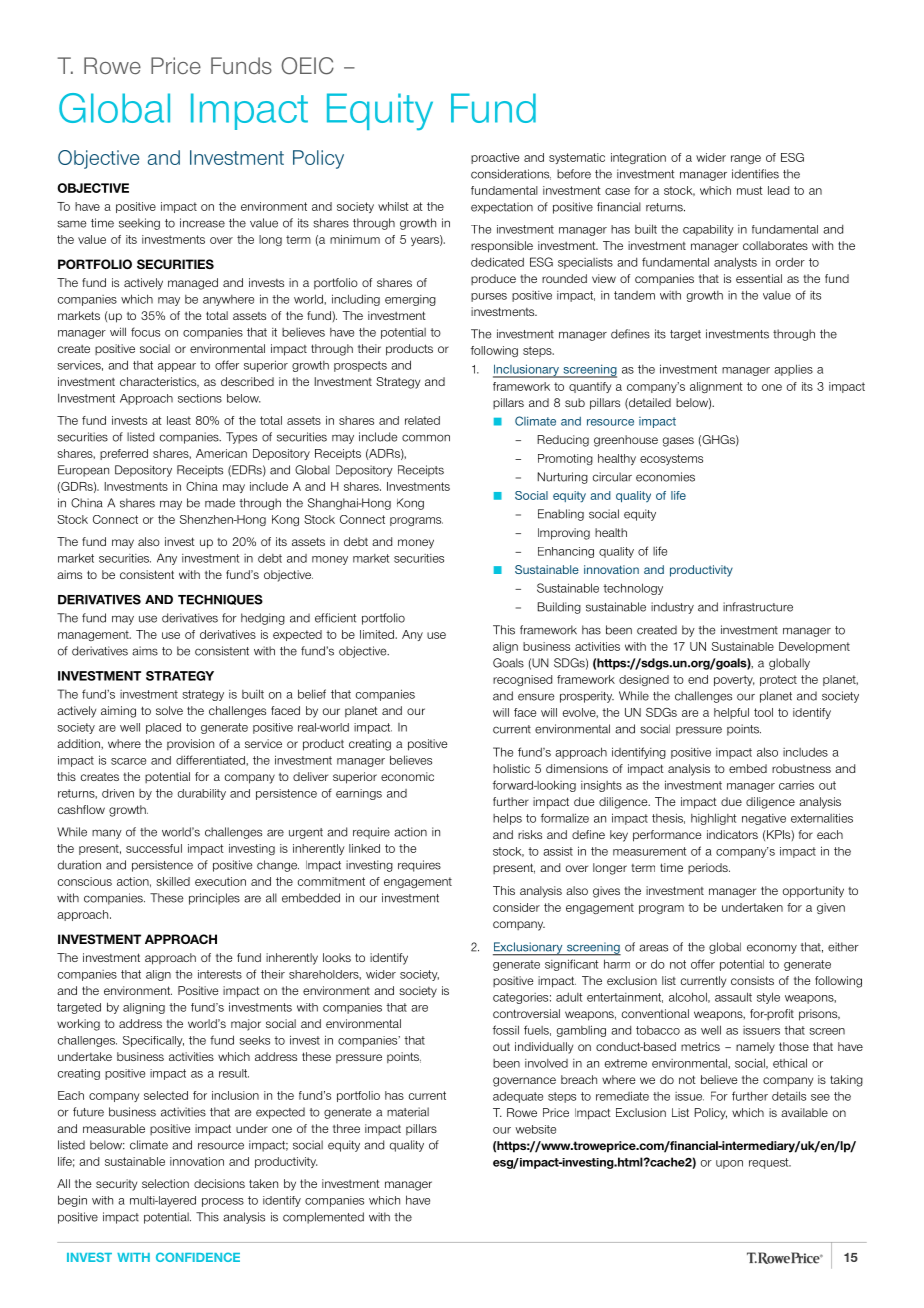 The image size is (924, 1308). I want to click on must, so click(750, 190).
